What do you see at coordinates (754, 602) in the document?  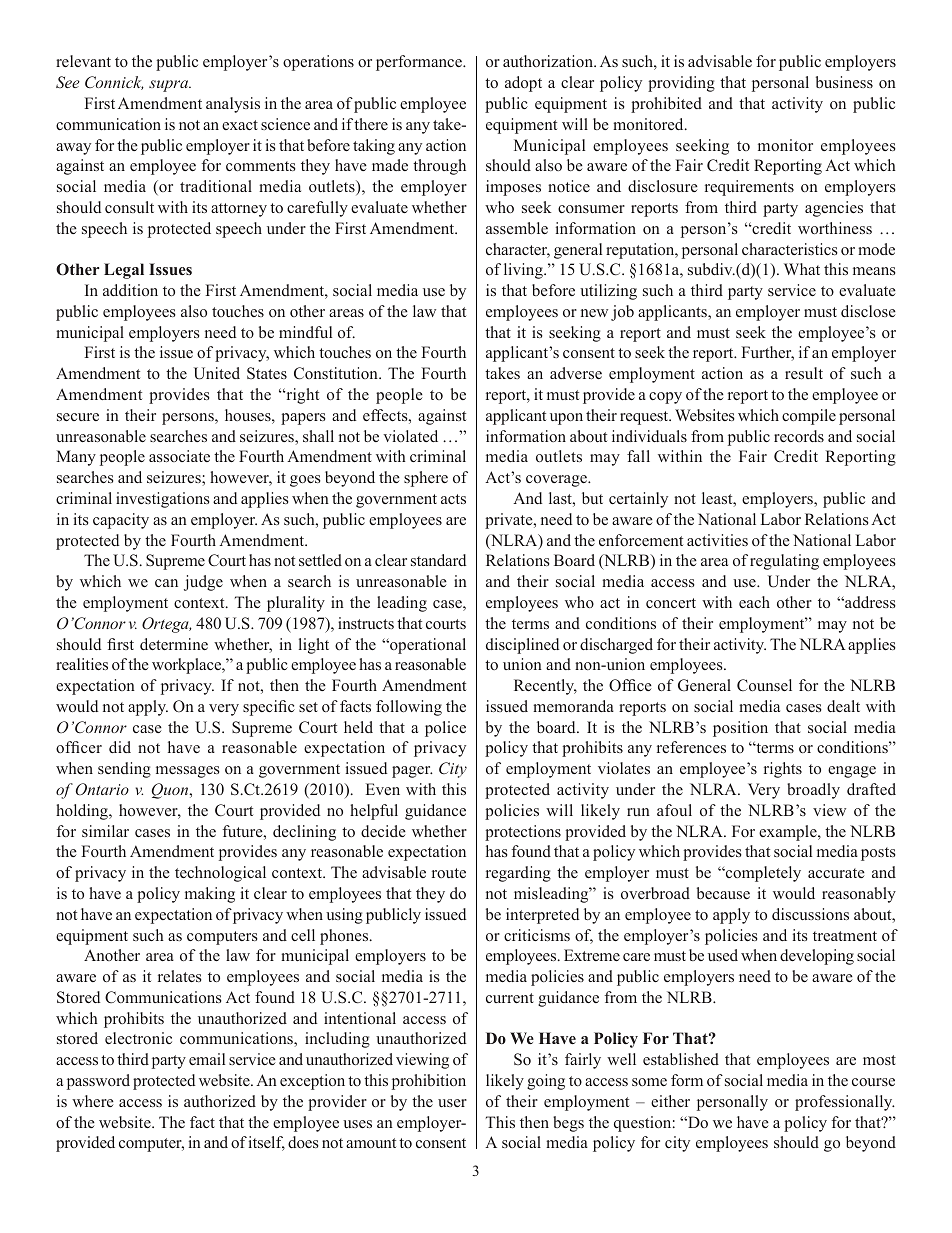 I see `each` at bounding box center [754, 602].
